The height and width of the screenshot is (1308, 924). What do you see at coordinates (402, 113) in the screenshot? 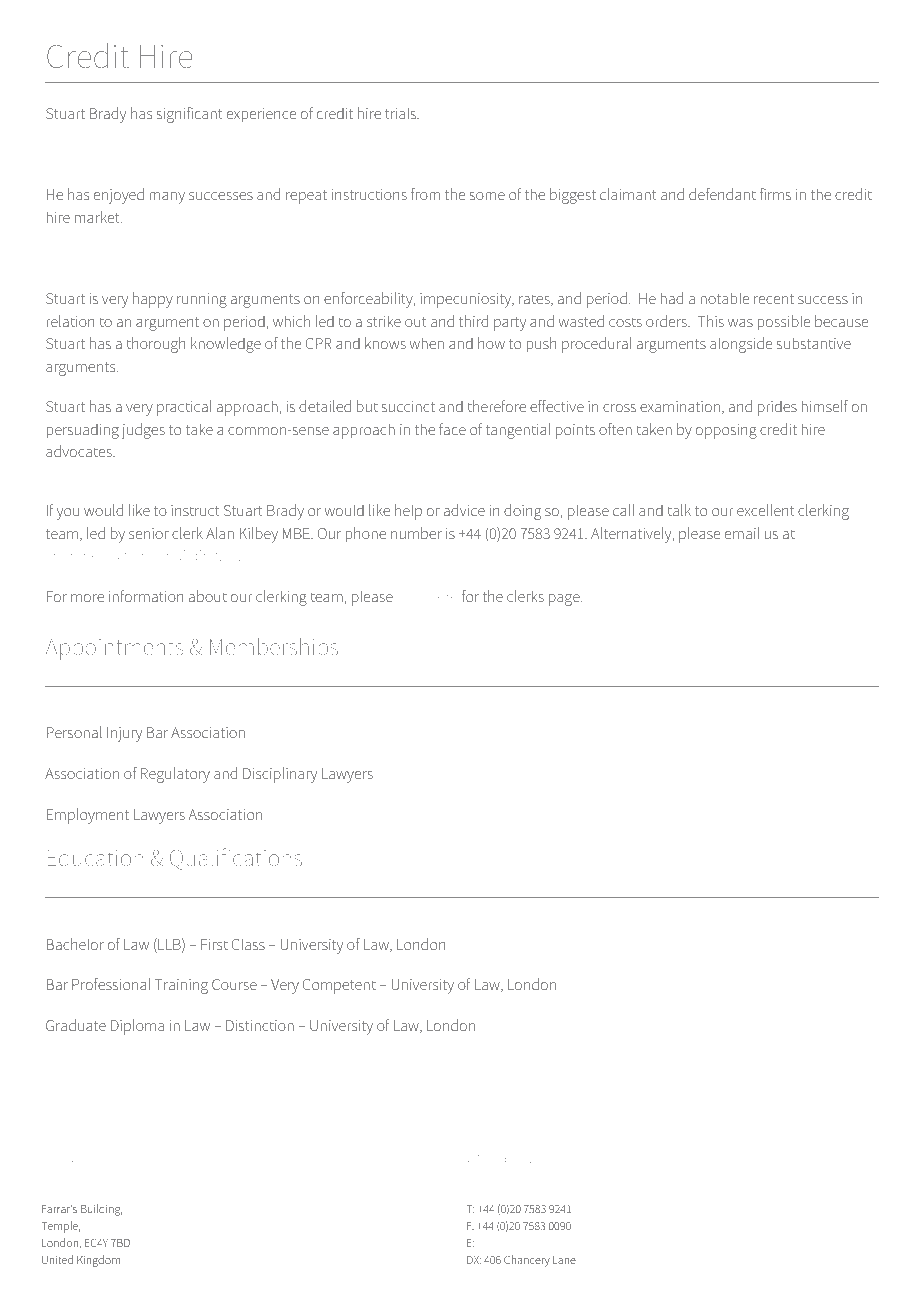
I see `trials` at bounding box center [402, 113].
